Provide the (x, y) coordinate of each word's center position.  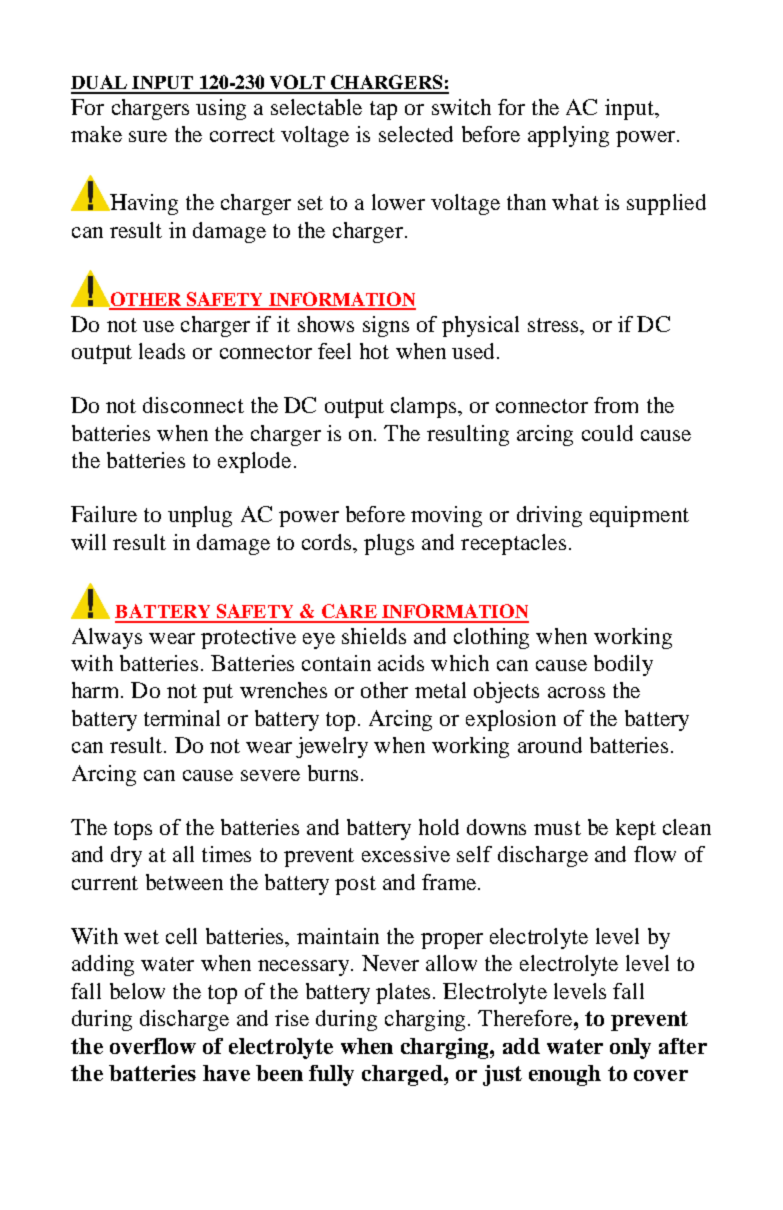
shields (374, 636)
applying (568, 136)
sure (148, 136)
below (137, 991)
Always (107, 638)
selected (416, 134)
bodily (623, 665)
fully (331, 1075)
